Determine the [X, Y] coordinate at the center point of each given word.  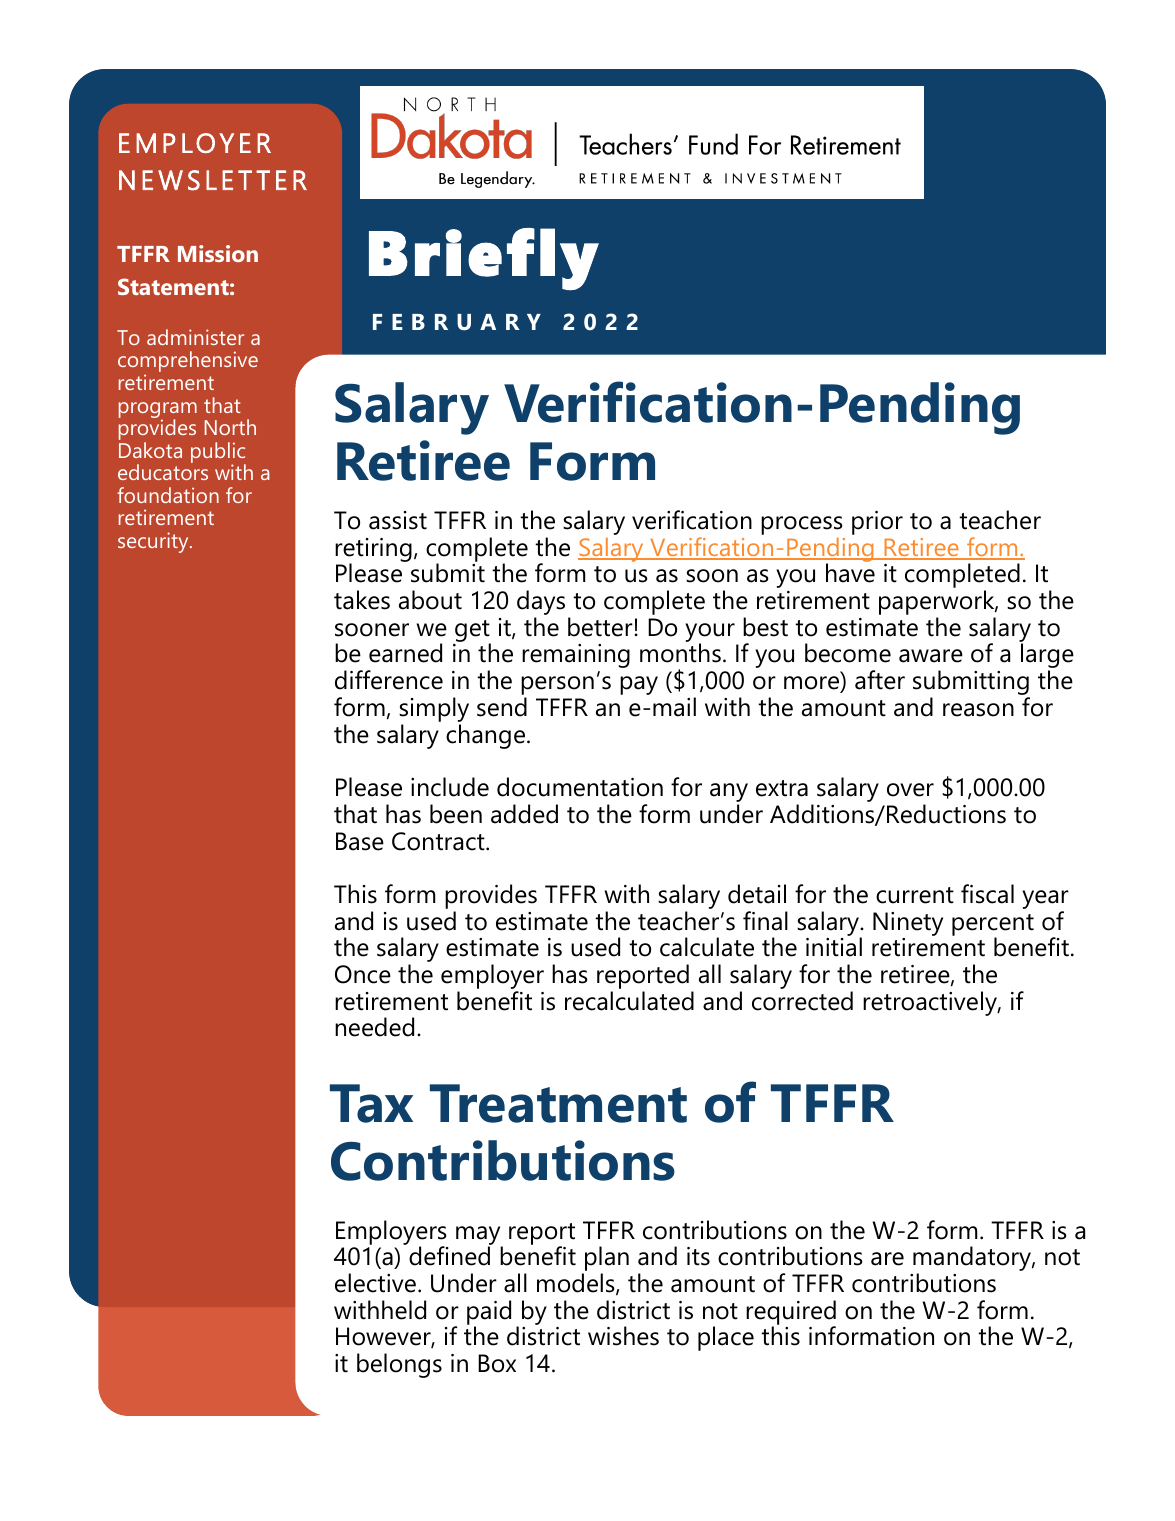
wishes [623, 1336]
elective [375, 1283]
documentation [580, 787]
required [791, 1313]
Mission [218, 253]
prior [877, 523]
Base [360, 841]
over [910, 790]
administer [195, 337]
